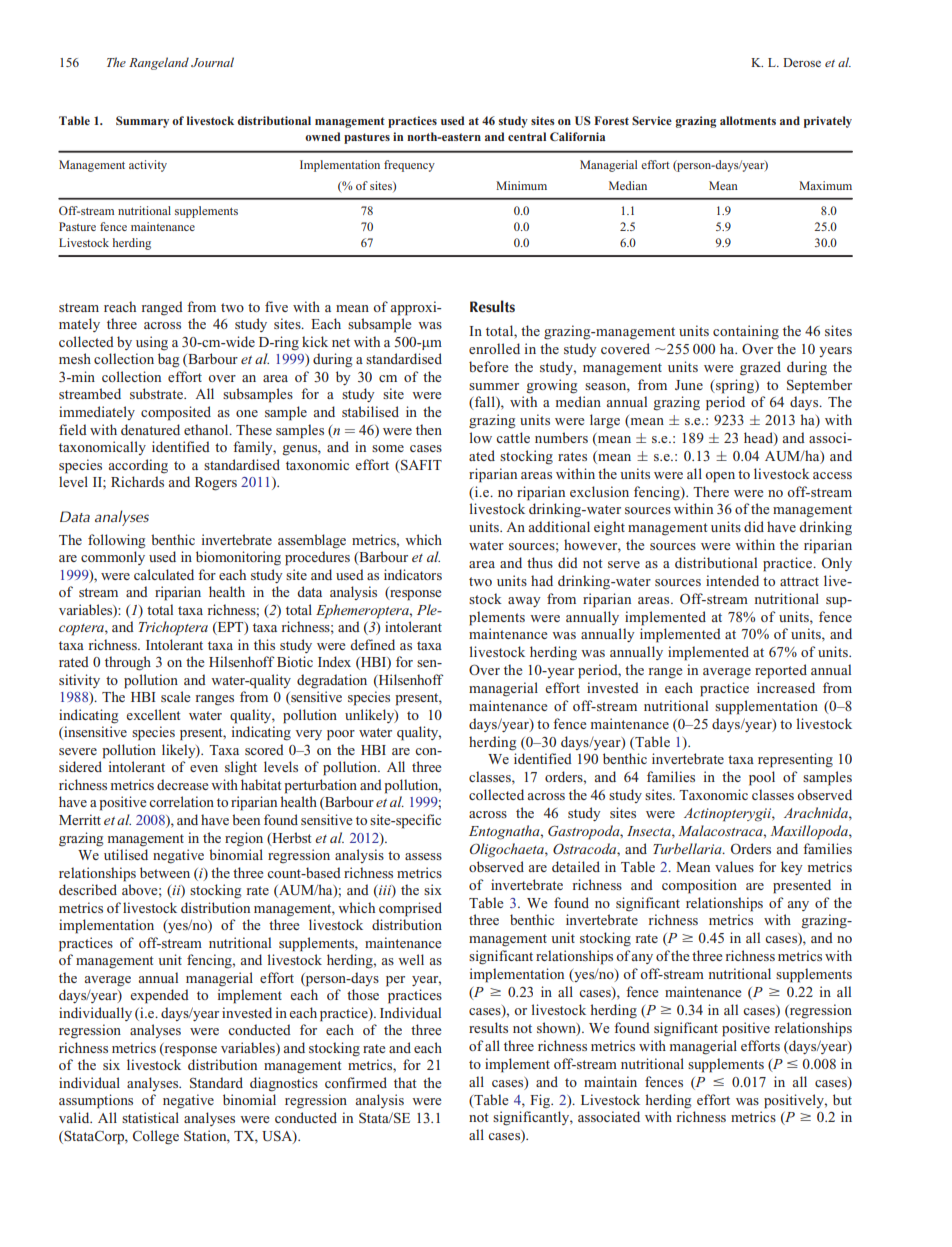 This document has width=952, height=1247. What do you see at coordinates (748, 120) in the document?
I see `allotments` at bounding box center [748, 120].
